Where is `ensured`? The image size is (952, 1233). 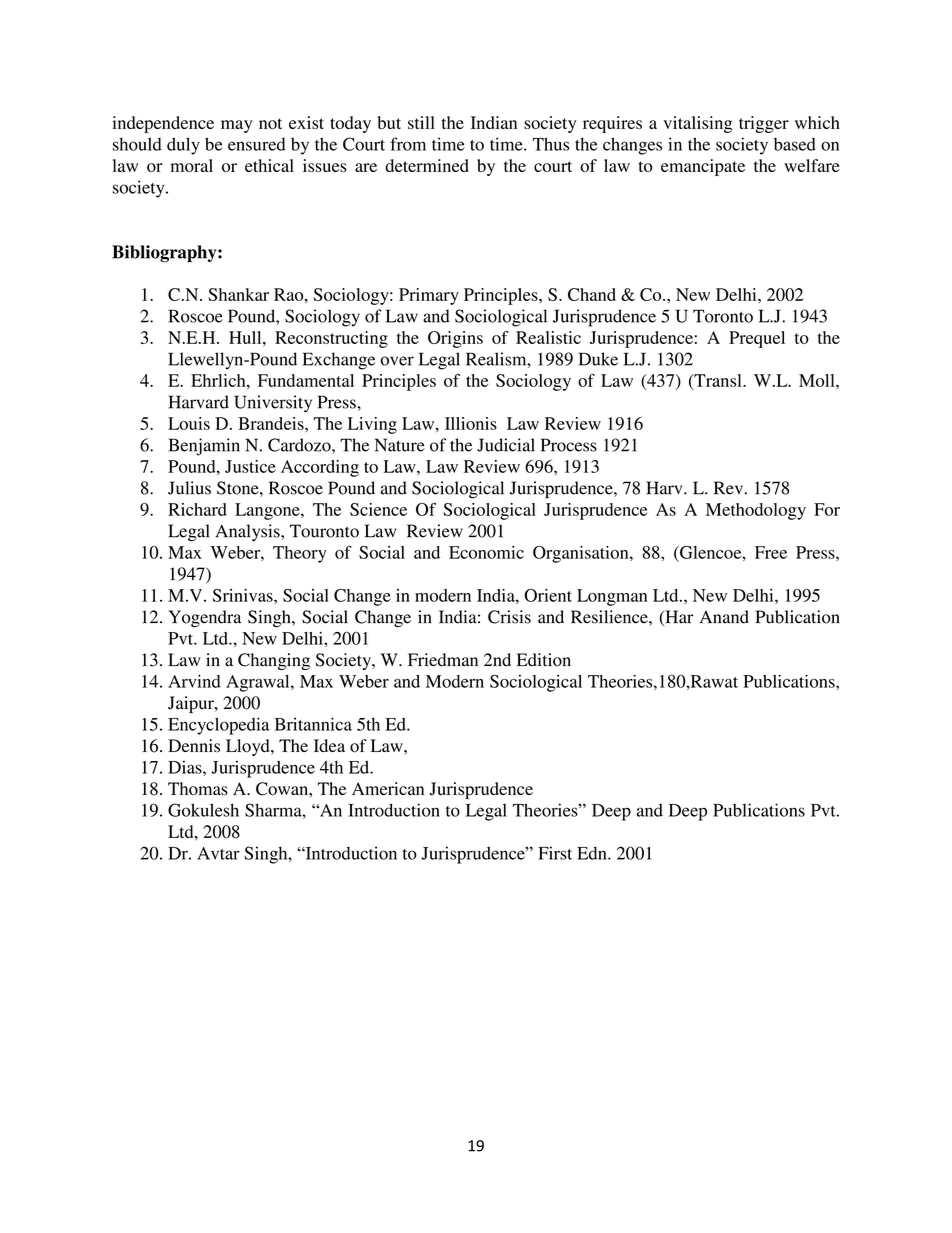
ensured is located at coordinates (257, 144).
